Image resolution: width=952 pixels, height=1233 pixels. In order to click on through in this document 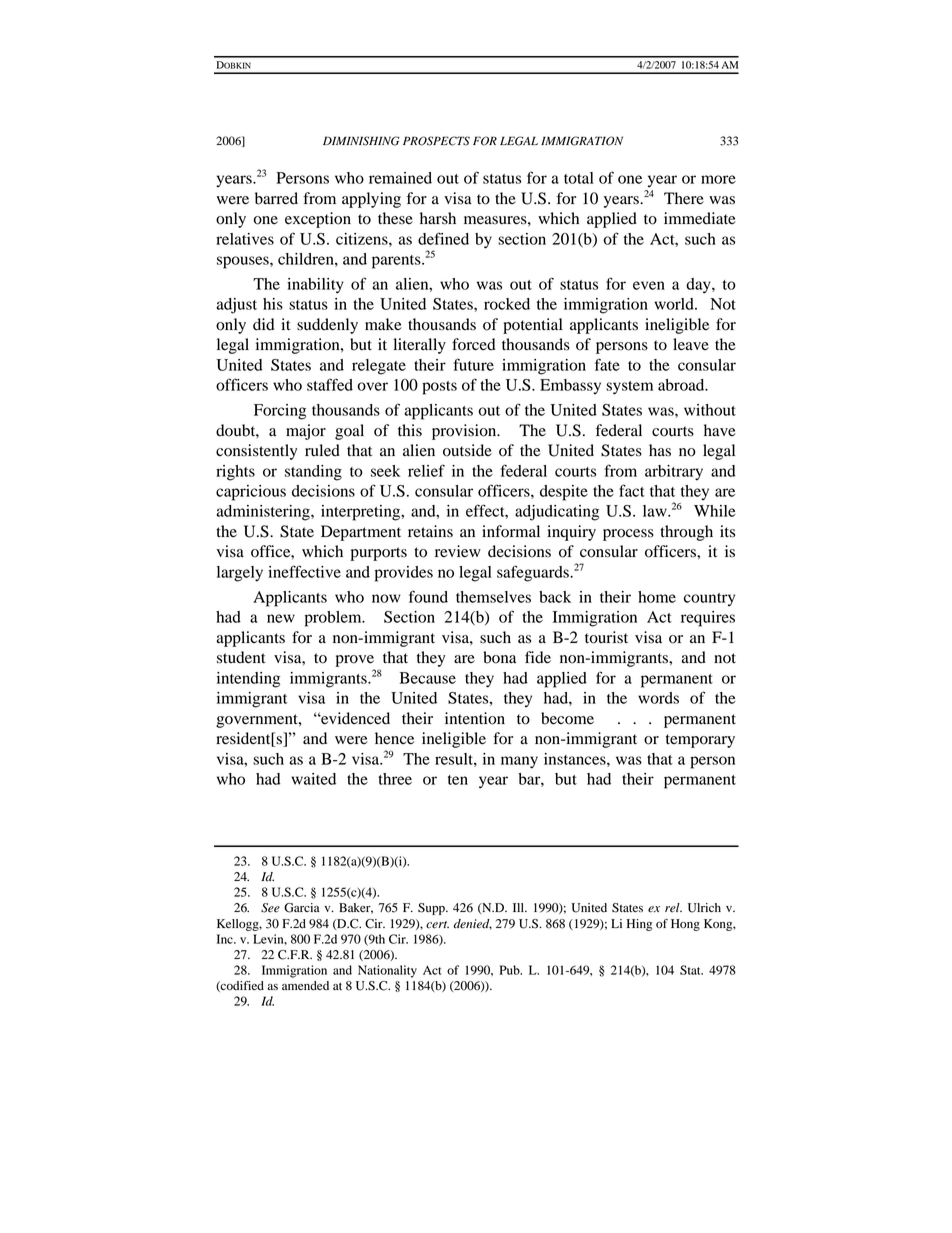, I will do `click(686, 533)`.
